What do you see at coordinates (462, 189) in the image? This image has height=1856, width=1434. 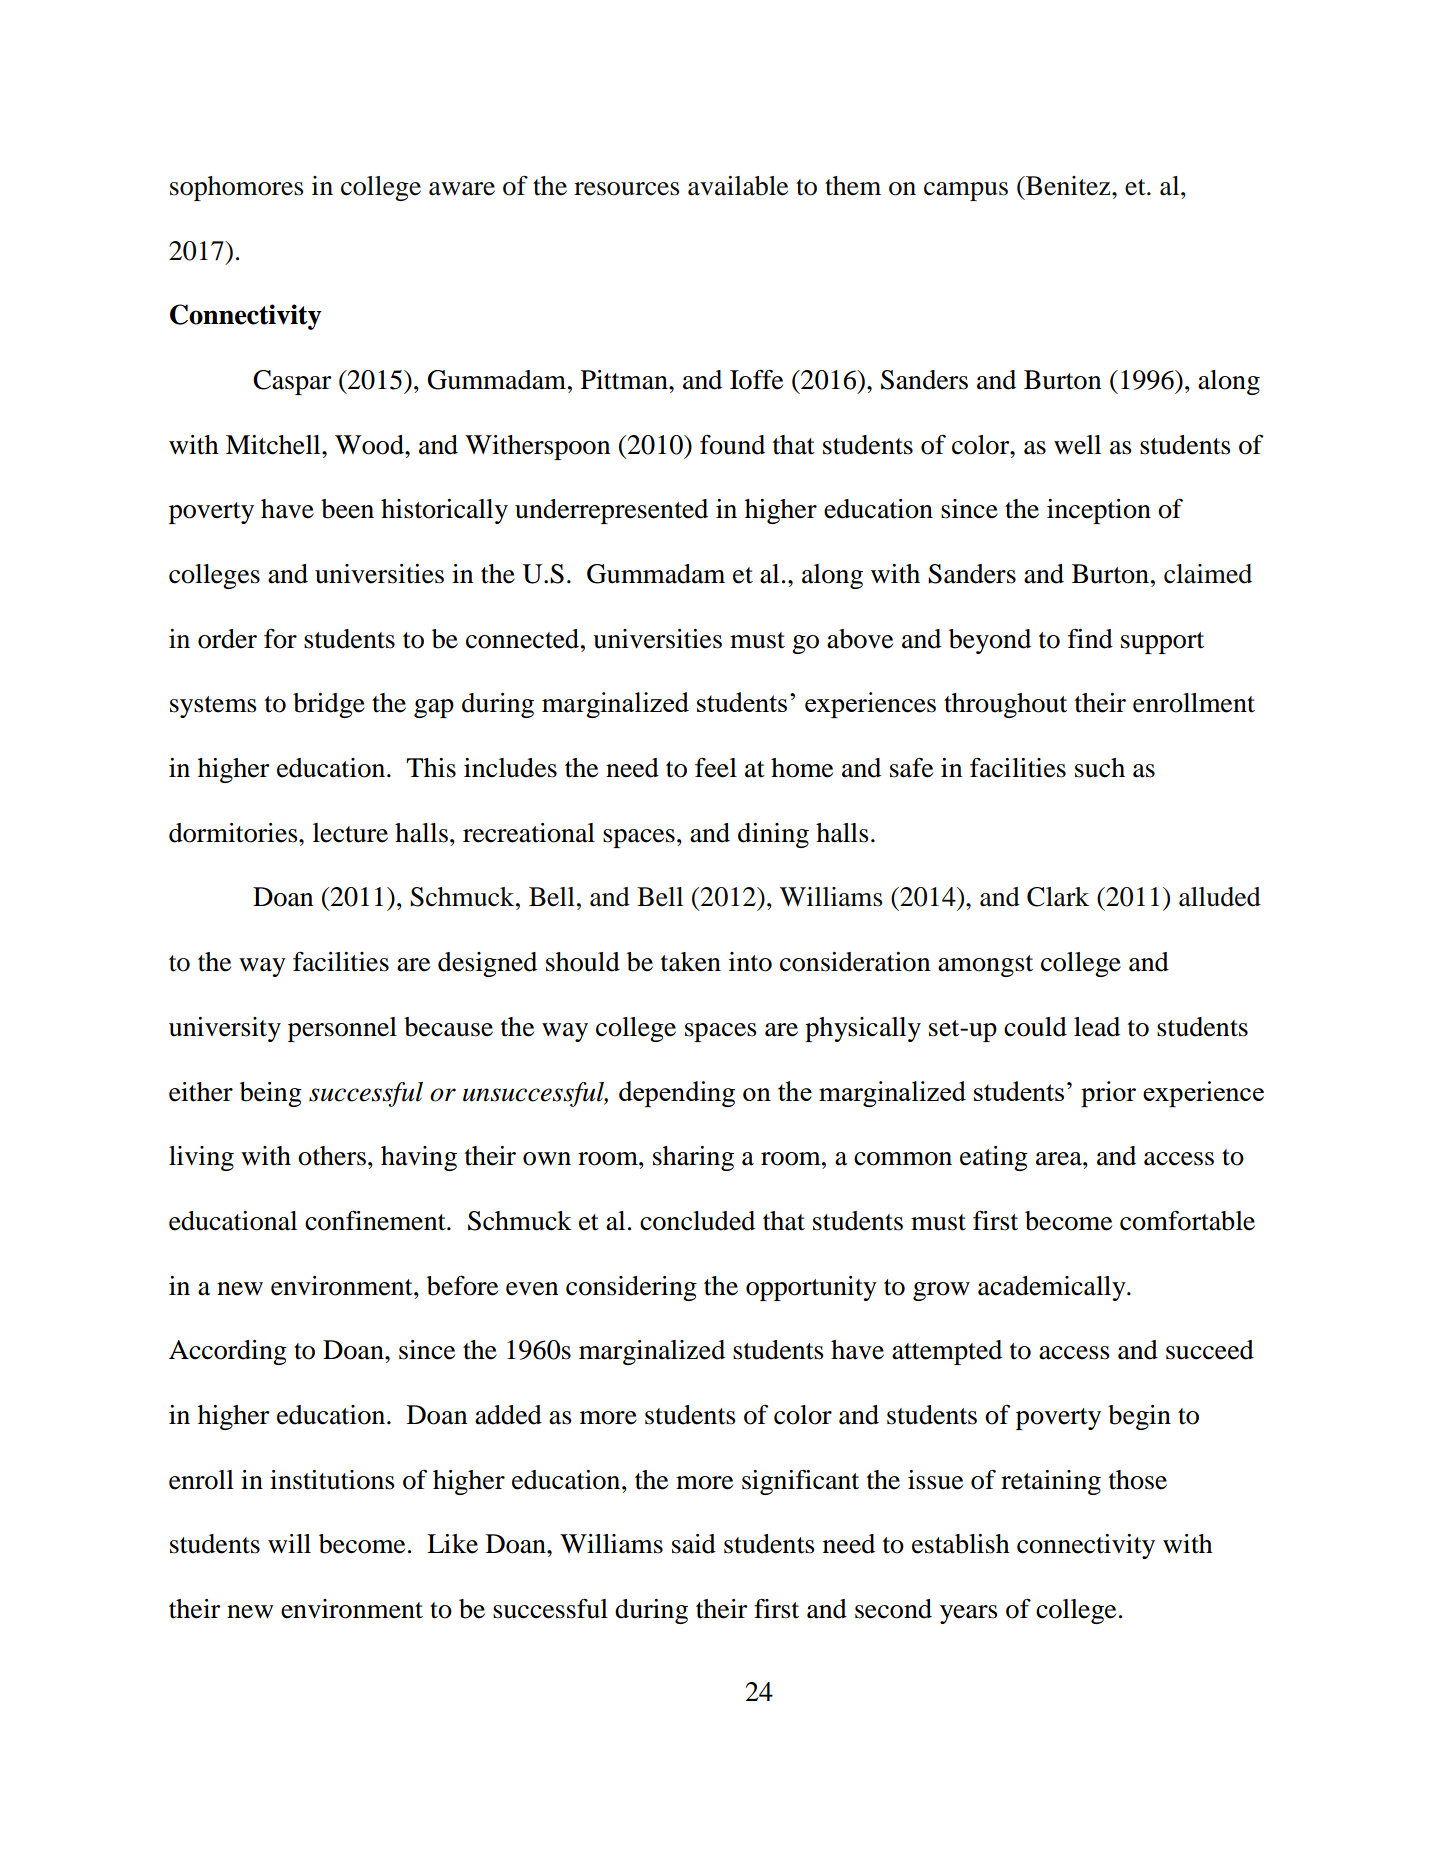 I see `aware` at bounding box center [462, 189].
